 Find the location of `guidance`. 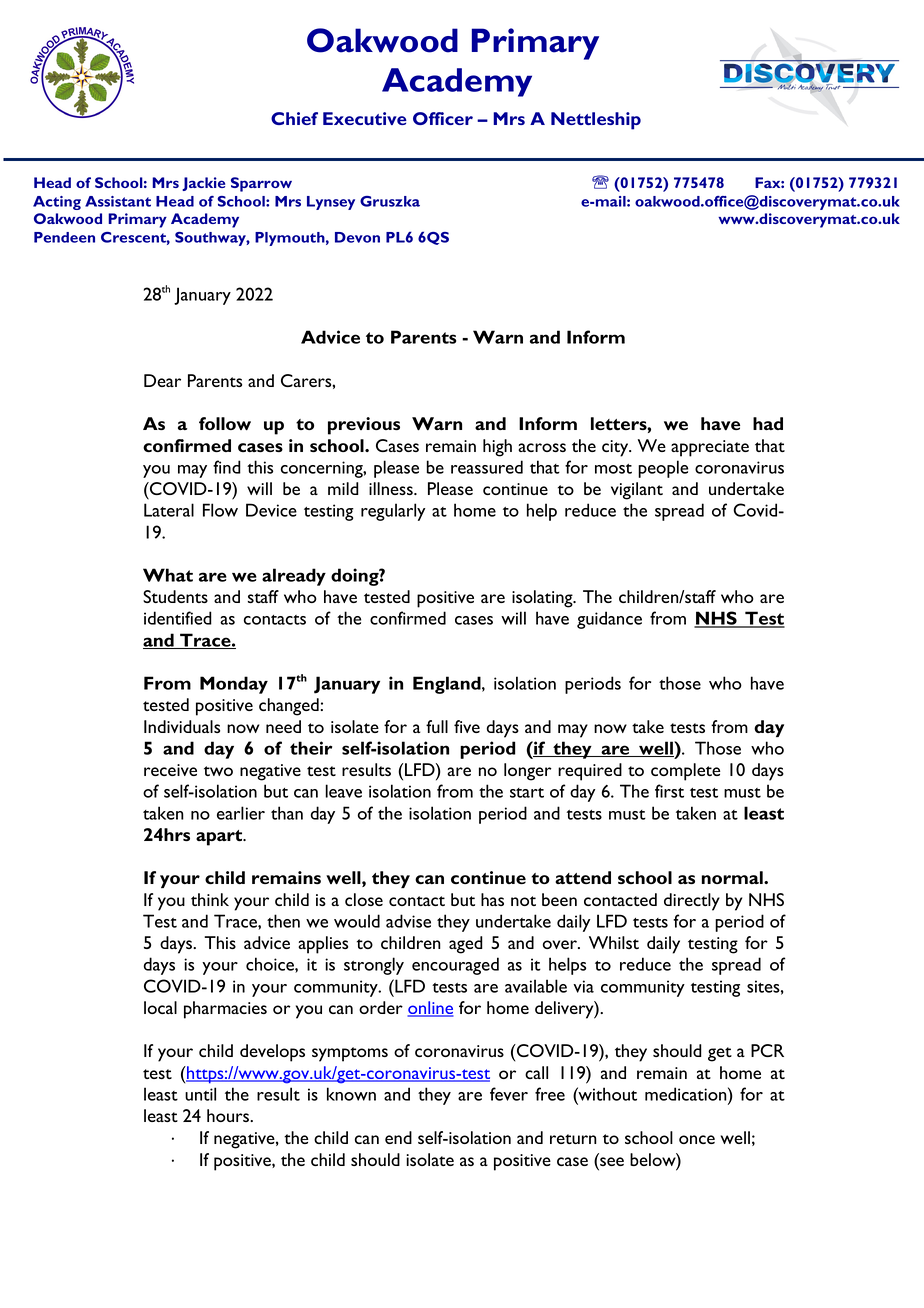

guidance is located at coordinates (609, 620).
